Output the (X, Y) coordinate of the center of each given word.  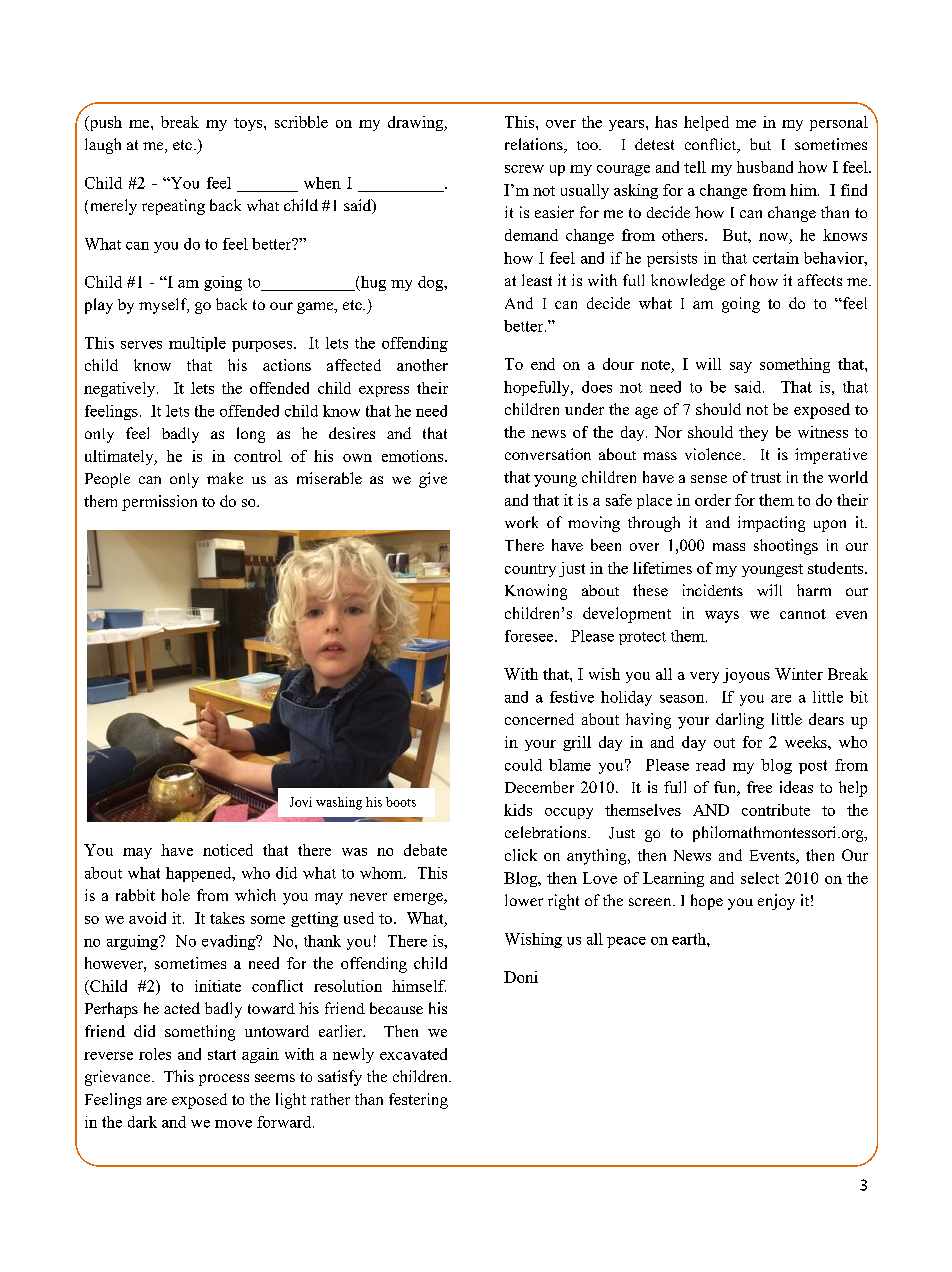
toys (249, 124)
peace (626, 942)
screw (524, 169)
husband (765, 167)
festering (418, 1101)
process (224, 1080)
